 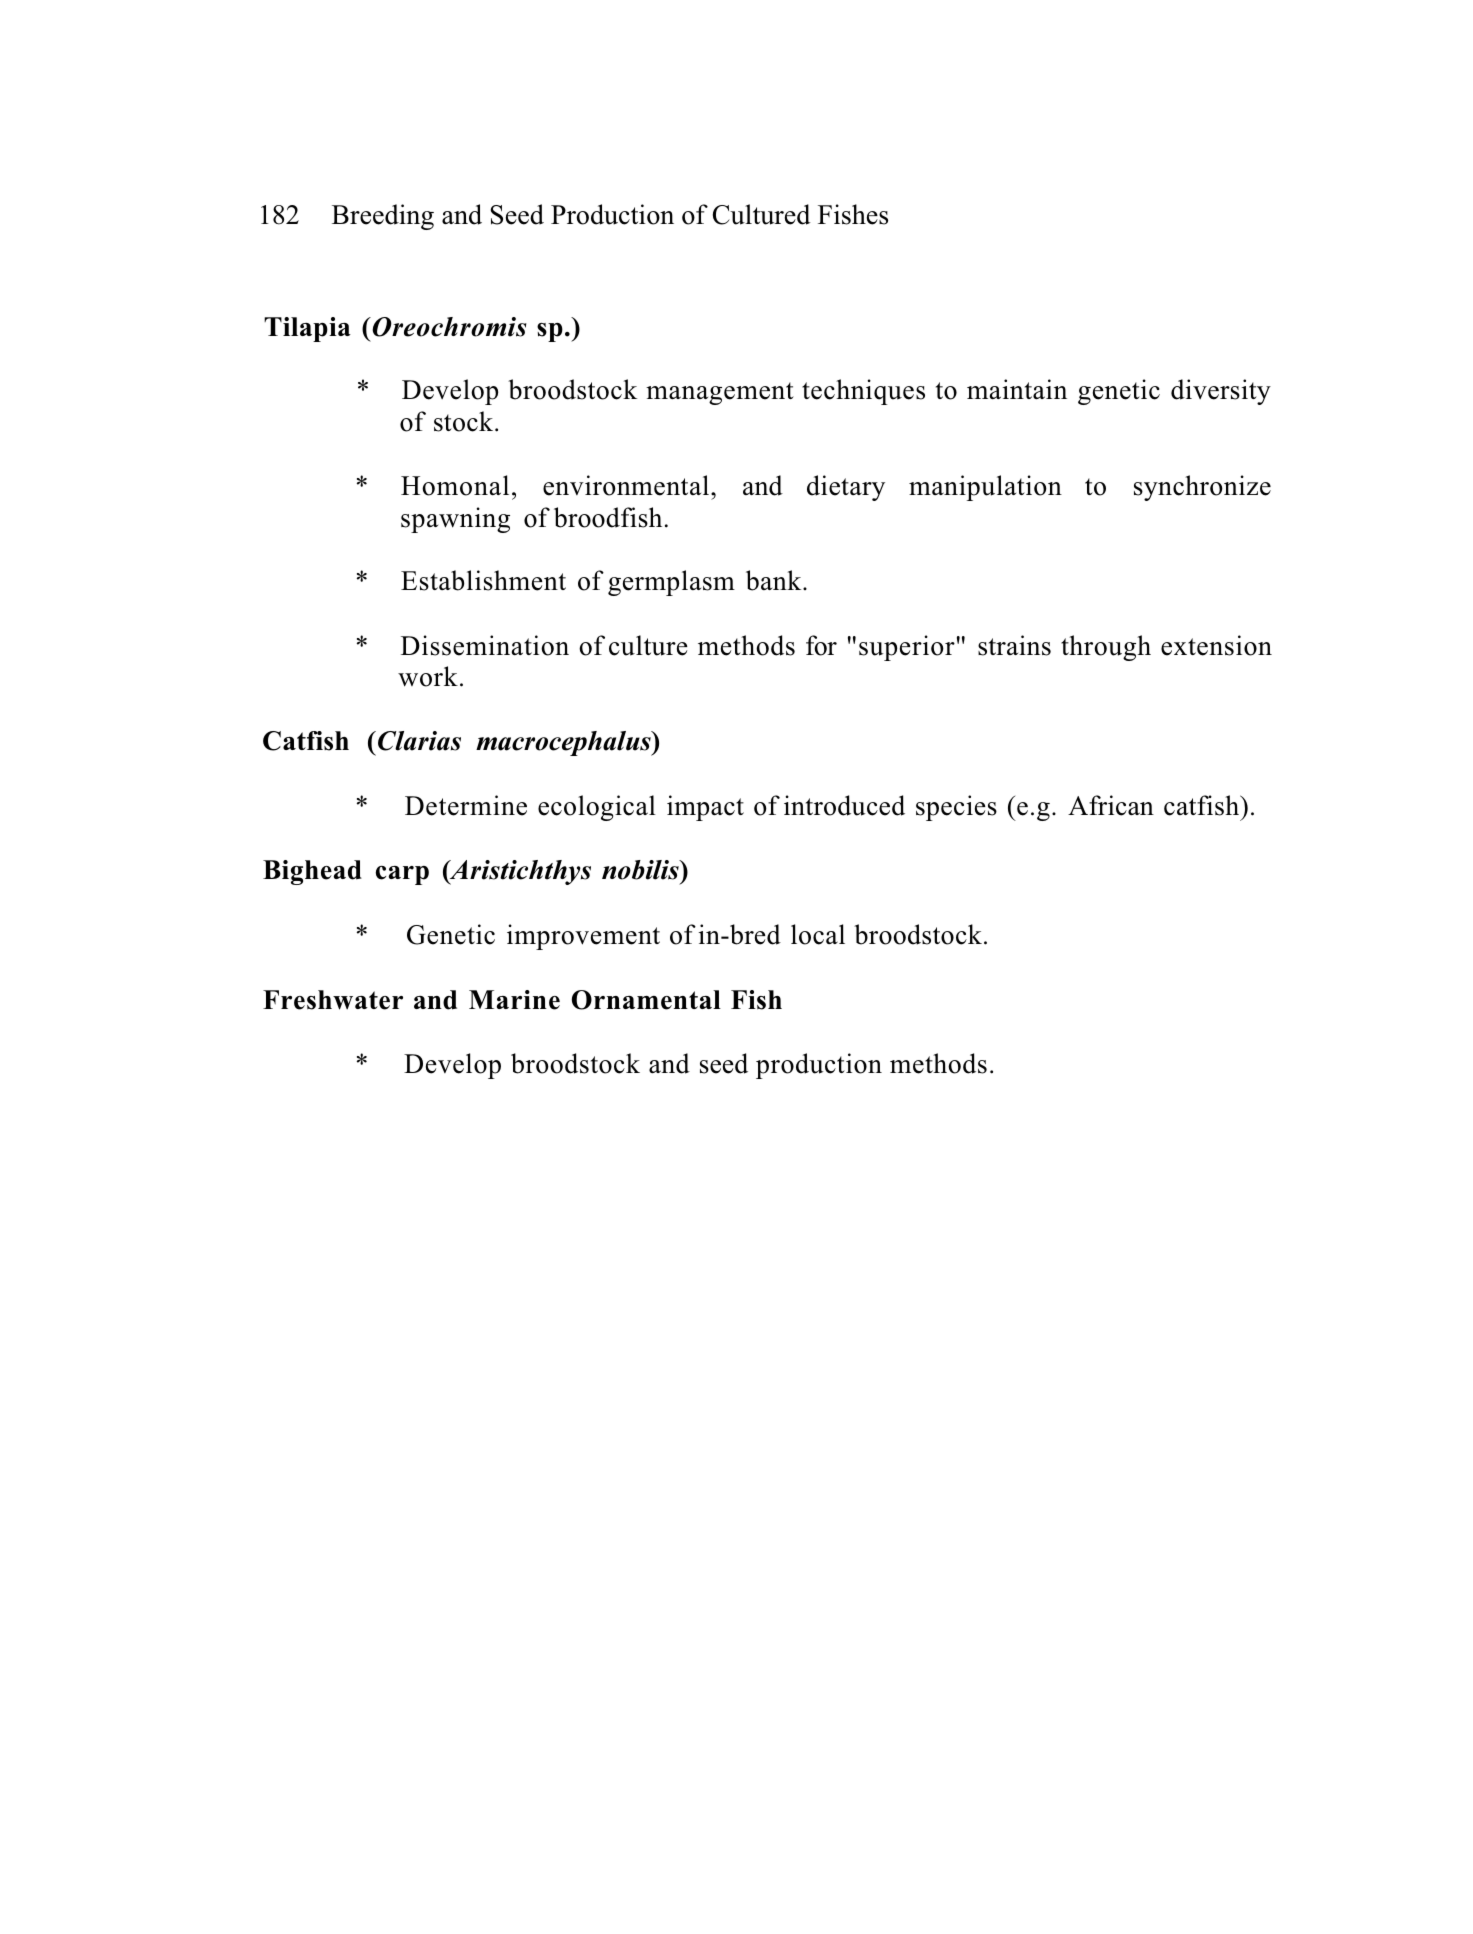 I want to click on spawning, so click(x=455, y=520).
